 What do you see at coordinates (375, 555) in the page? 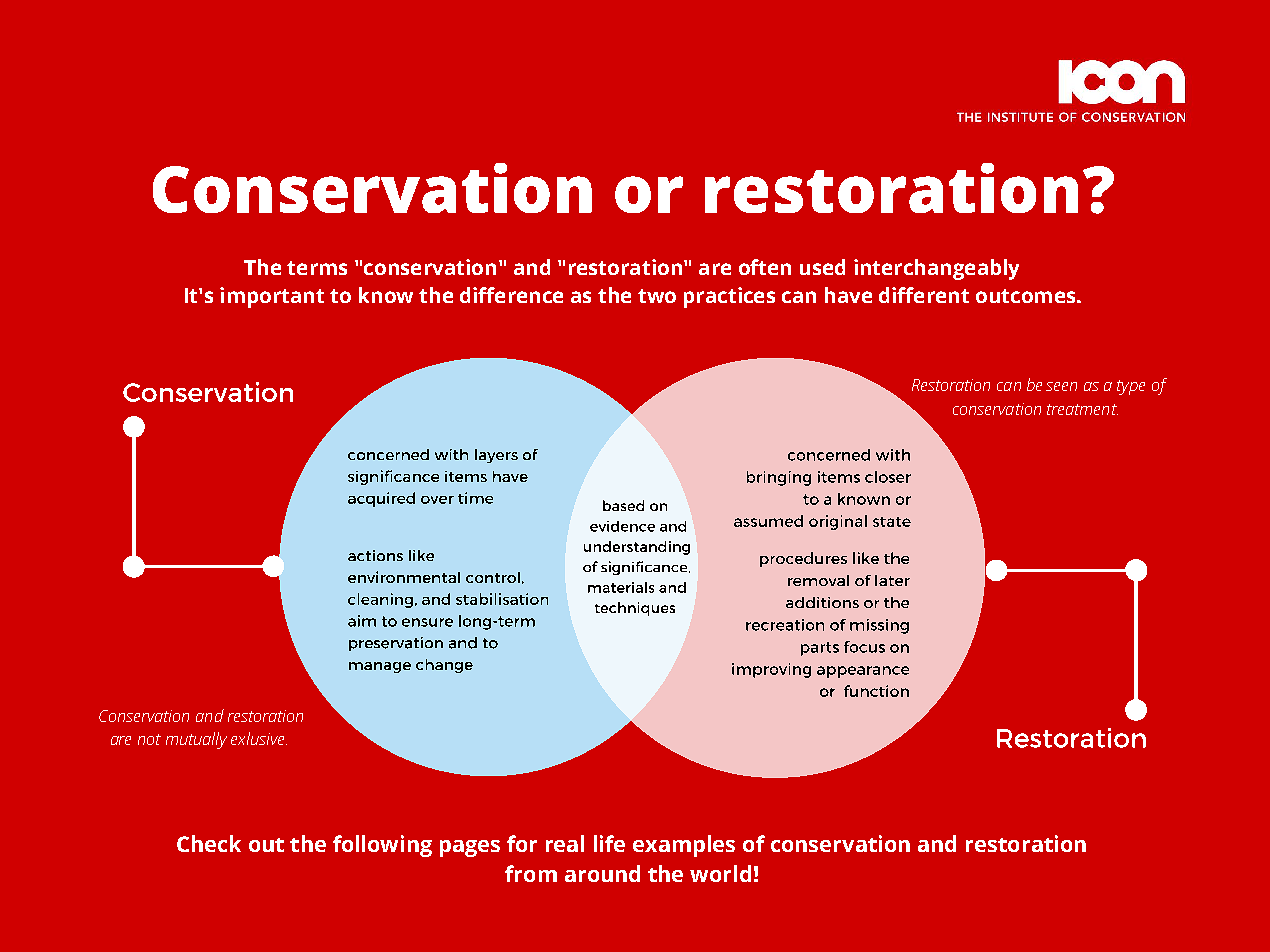
I see `actions` at bounding box center [375, 555].
